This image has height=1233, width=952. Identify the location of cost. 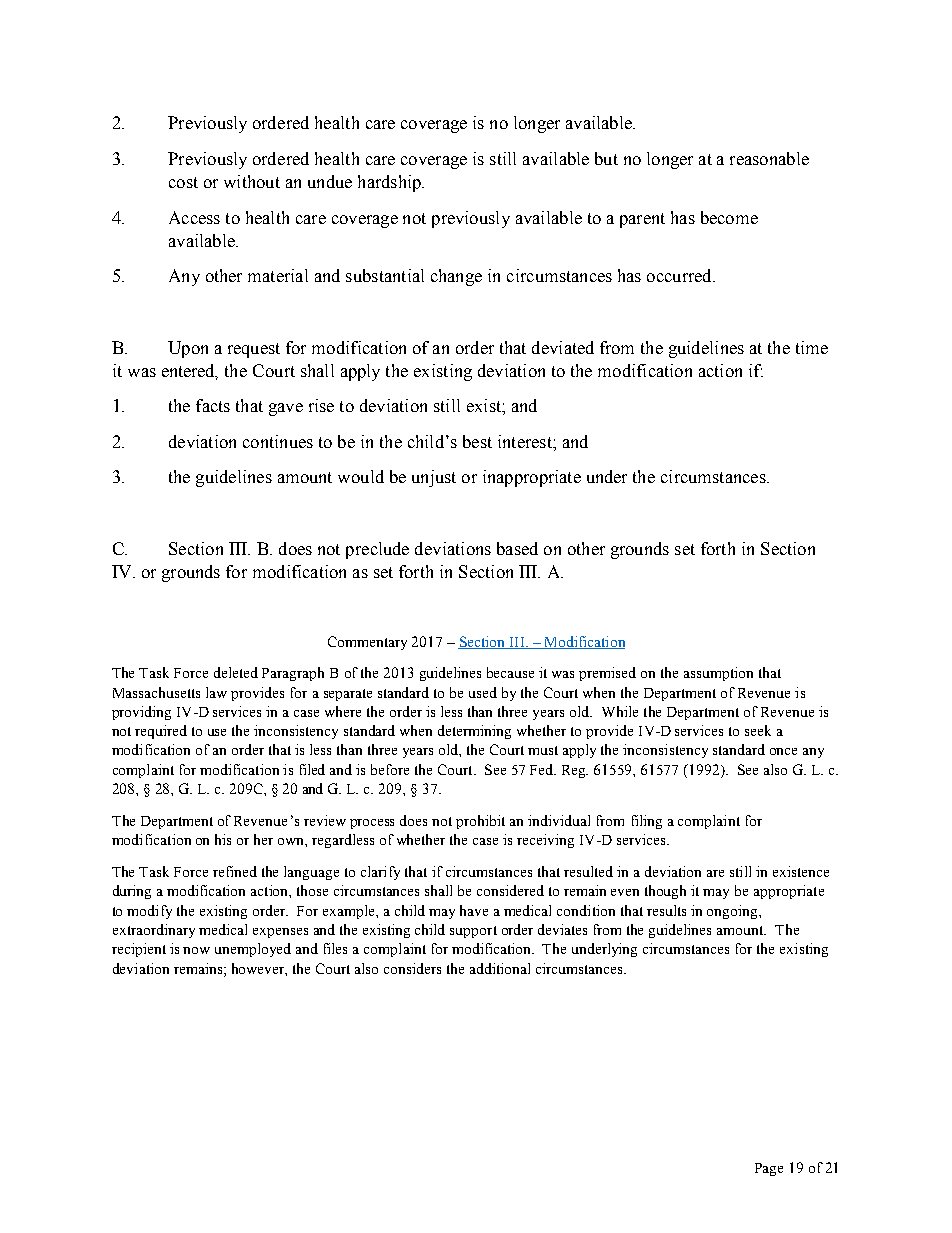
(183, 182).
